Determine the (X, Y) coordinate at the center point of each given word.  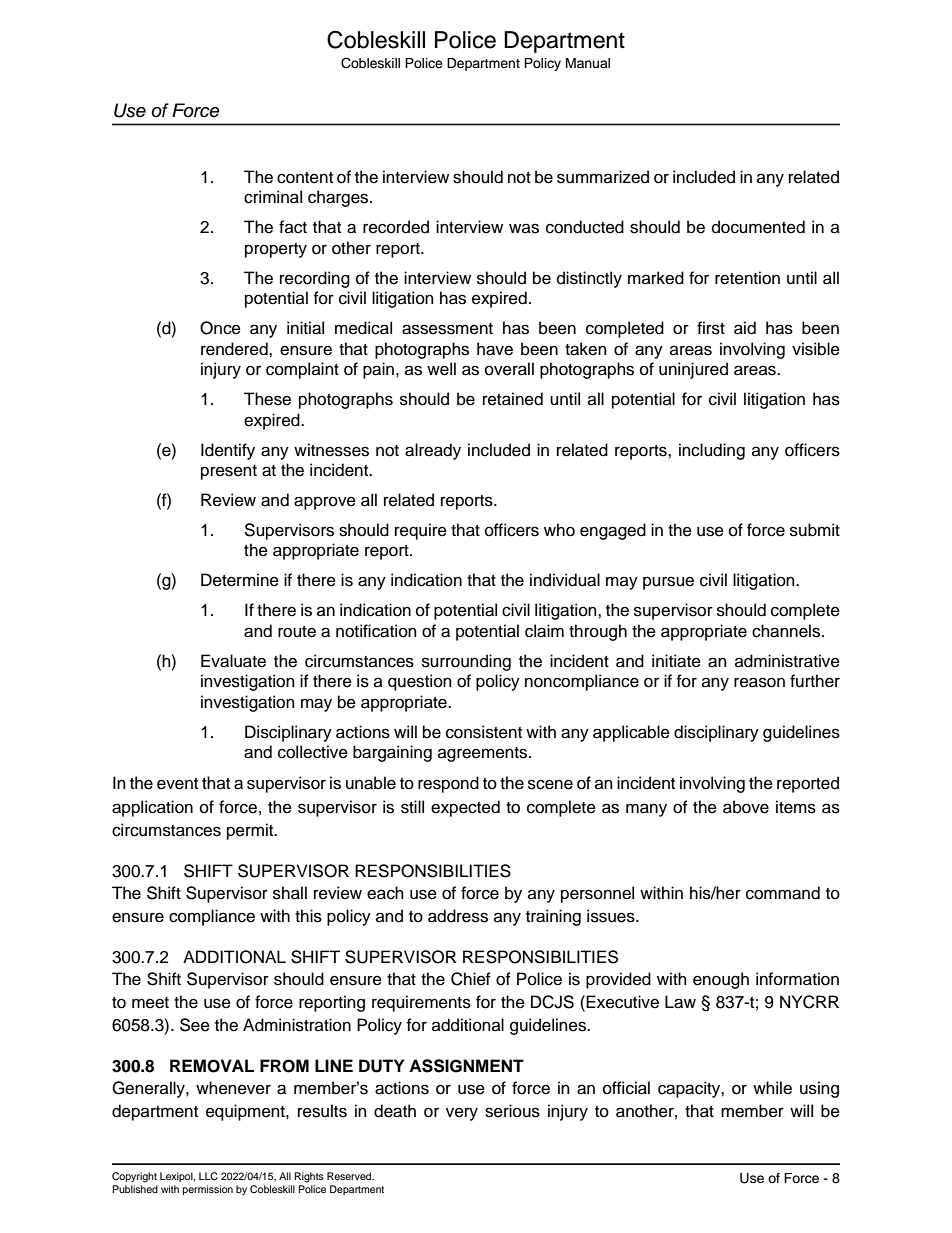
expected (465, 808)
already (433, 451)
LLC (208, 1176)
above (746, 807)
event (177, 784)
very (462, 1114)
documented (758, 227)
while (772, 1088)
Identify (228, 451)
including (712, 451)
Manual (588, 63)
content (305, 178)
